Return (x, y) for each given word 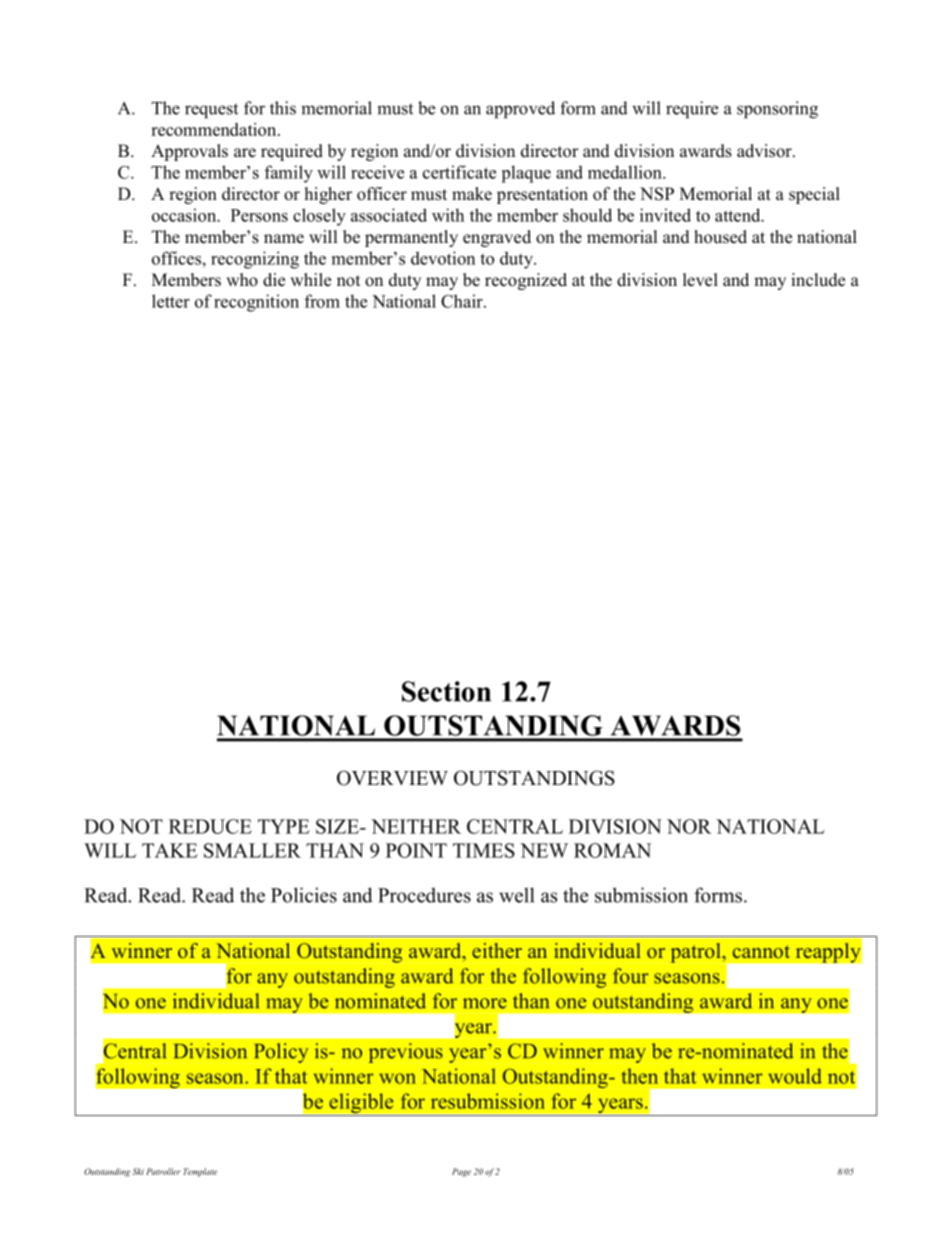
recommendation (215, 129)
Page (461, 1172)
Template (200, 1172)
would (795, 1076)
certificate (459, 172)
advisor (765, 151)
